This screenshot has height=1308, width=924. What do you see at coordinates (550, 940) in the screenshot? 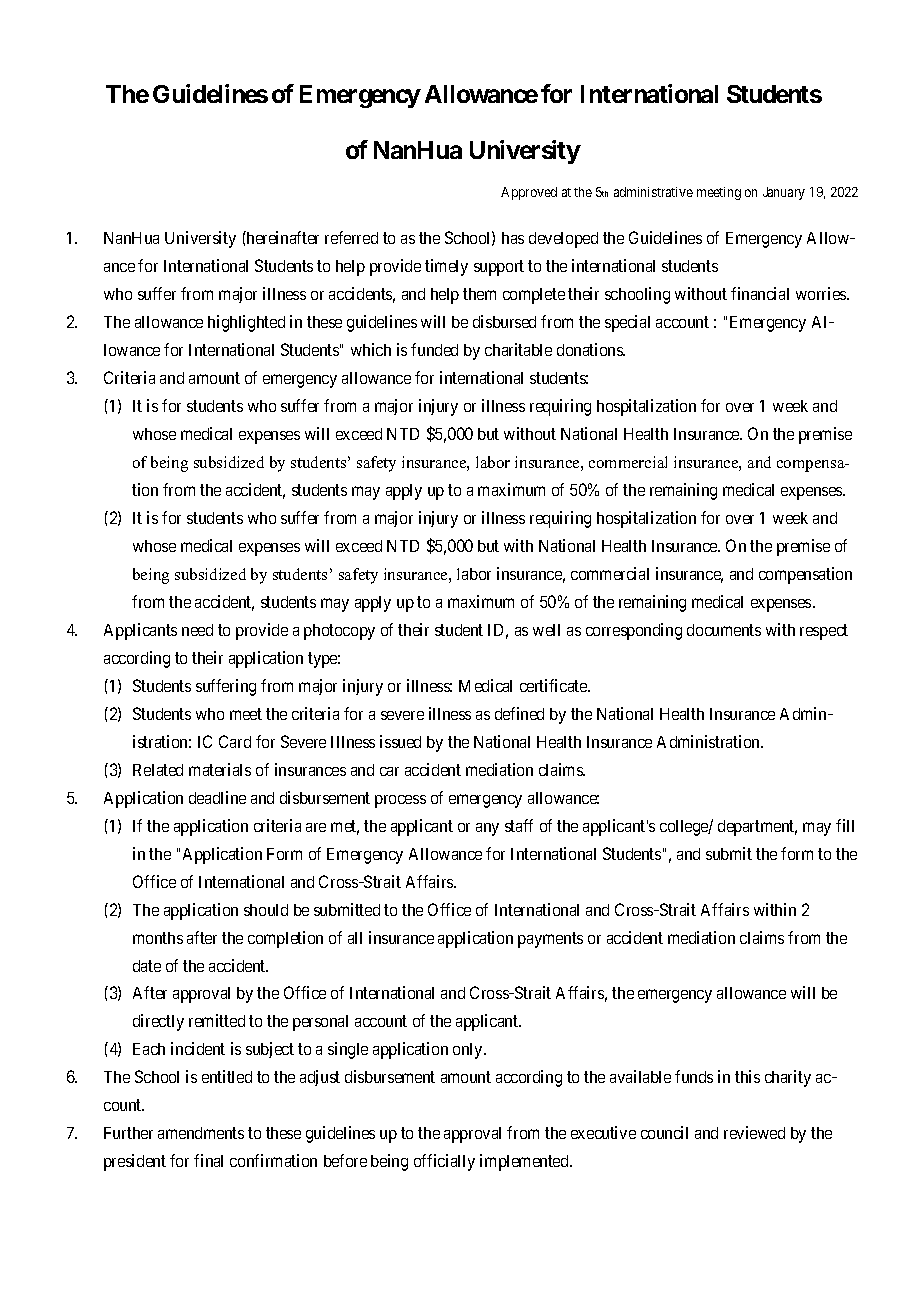
I see `payments` at bounding box center [550, 940].
